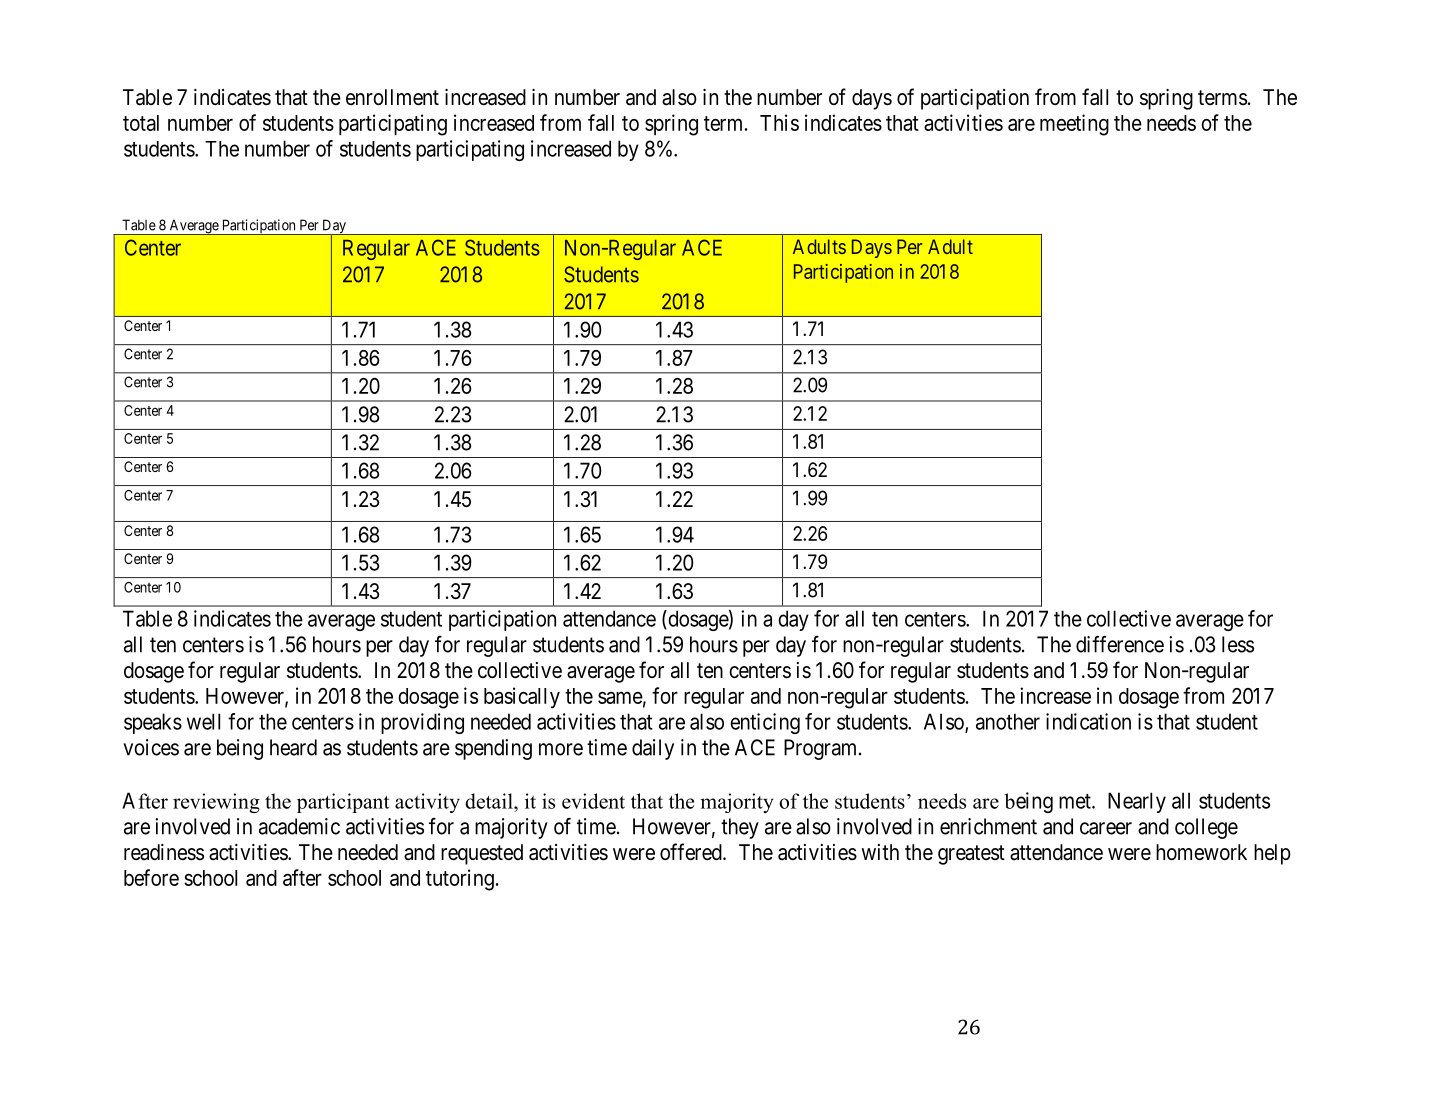 The height and width of the image is (1104, 1429). Describe the element at coordinates (299, 826) in the image. I see `academic` at that location.
